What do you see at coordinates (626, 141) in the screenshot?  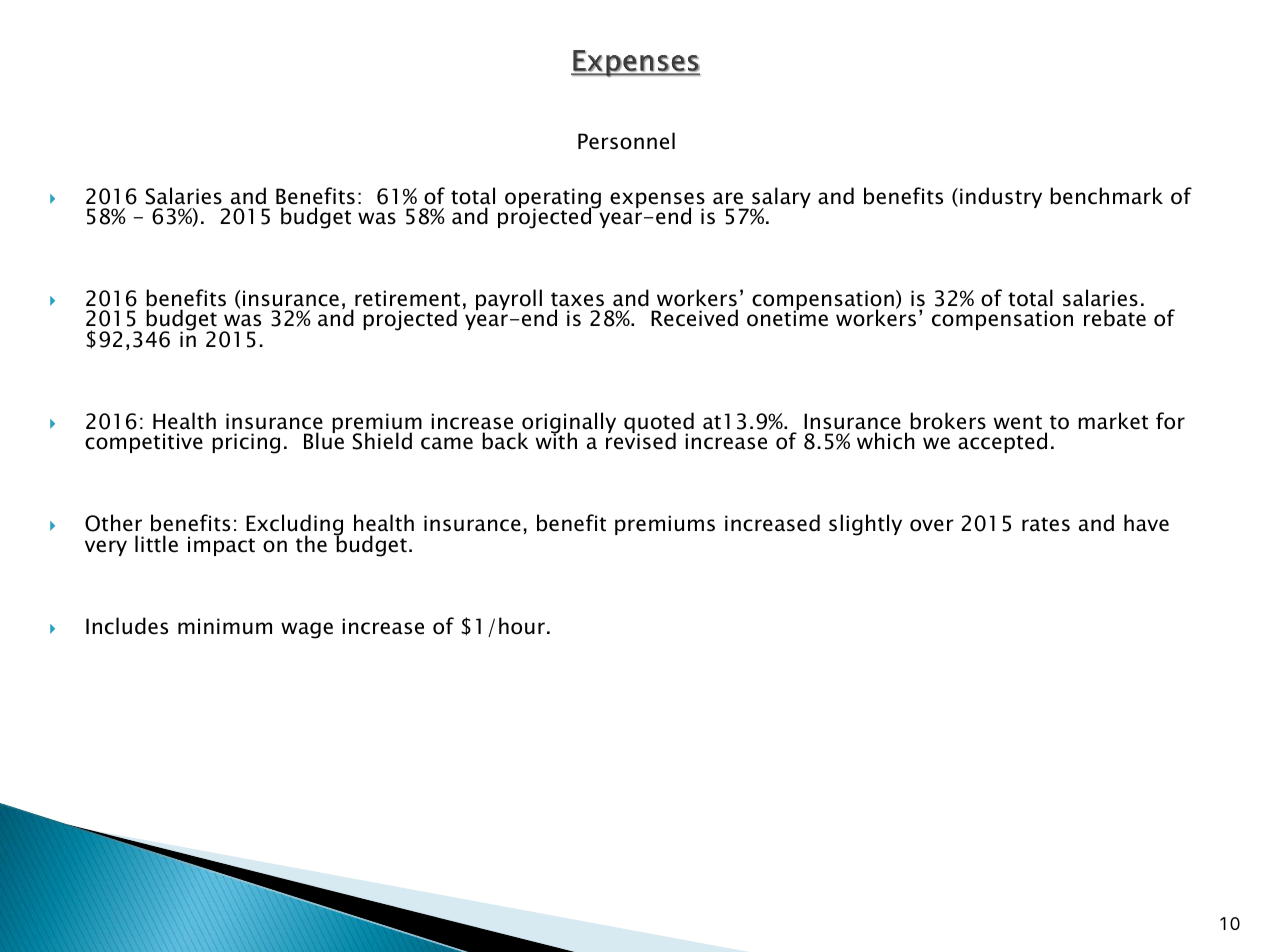 I see `Personnel` at bounding box center [626, 141].
